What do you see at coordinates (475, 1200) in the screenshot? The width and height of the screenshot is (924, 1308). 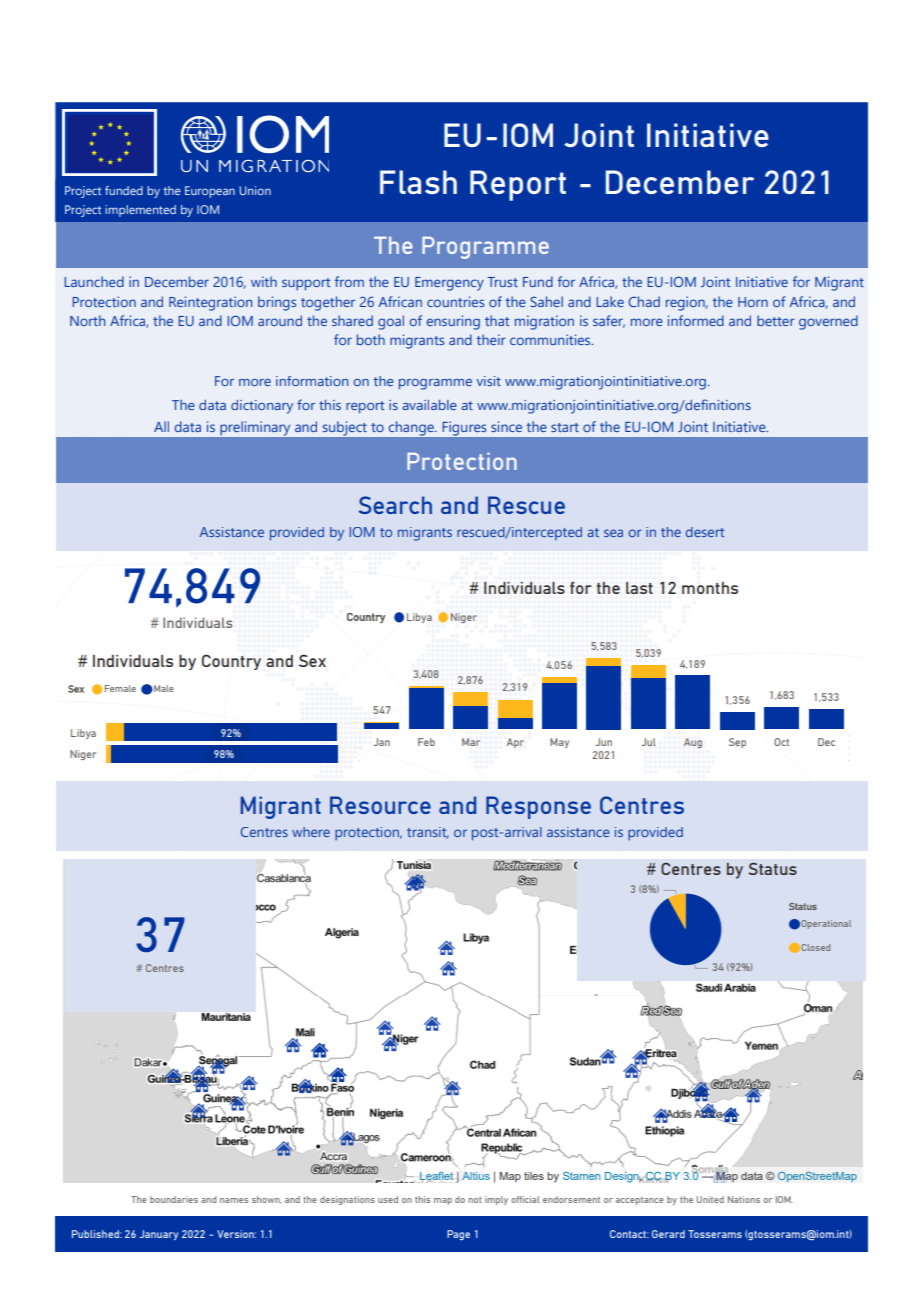 I see `not` at bounding box center [475, 1200].
